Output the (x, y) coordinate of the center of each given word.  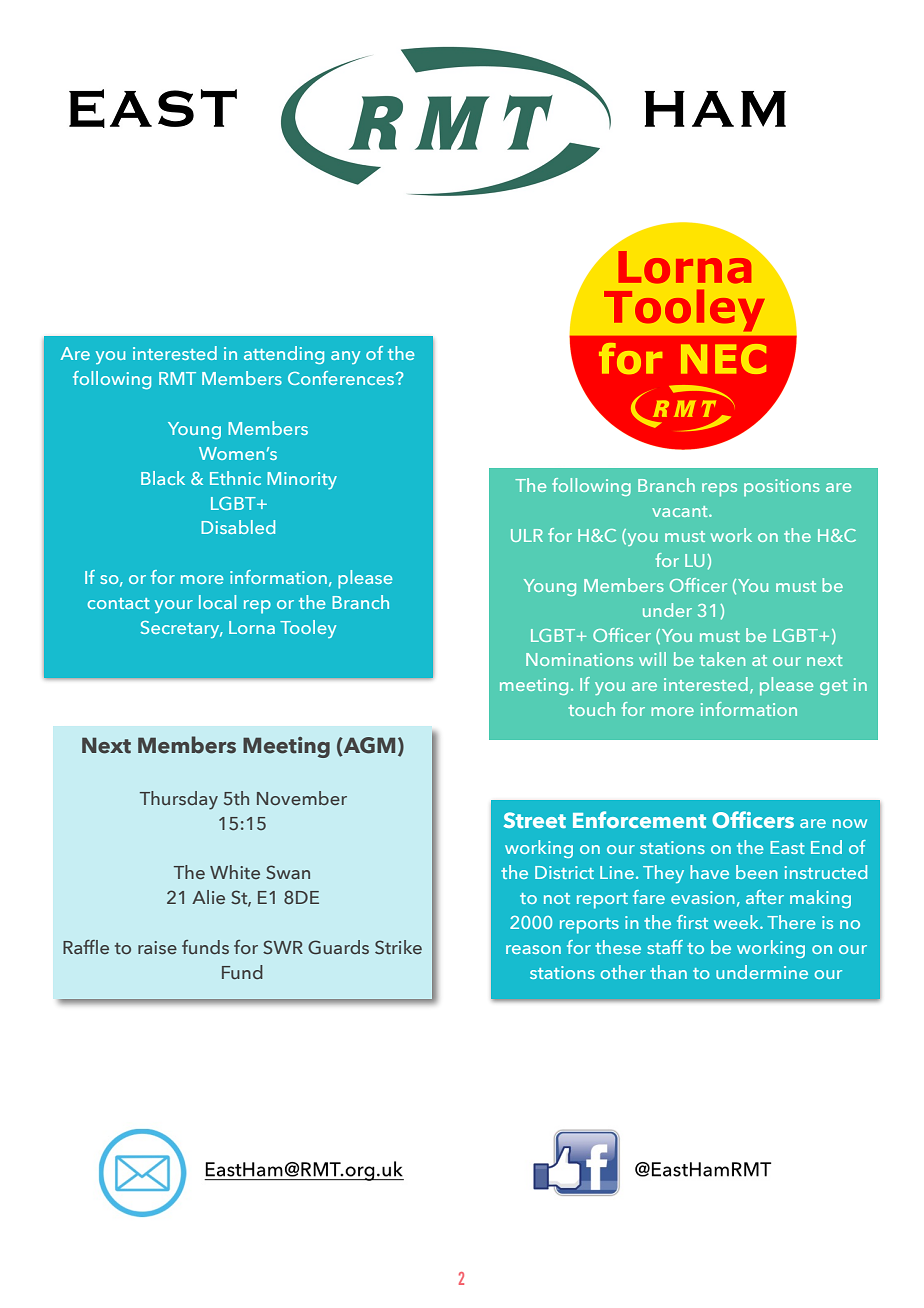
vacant (681, 511)
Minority (302, 480)
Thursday (179, 800)
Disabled (238, 527)
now (850, 823)
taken (722, 659)
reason (533, 949)
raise (157, 947)
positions (782, 487)
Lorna (252, 627)
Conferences (342, 378)
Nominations (579, 659)
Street (535, 820)
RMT (177, 378)
